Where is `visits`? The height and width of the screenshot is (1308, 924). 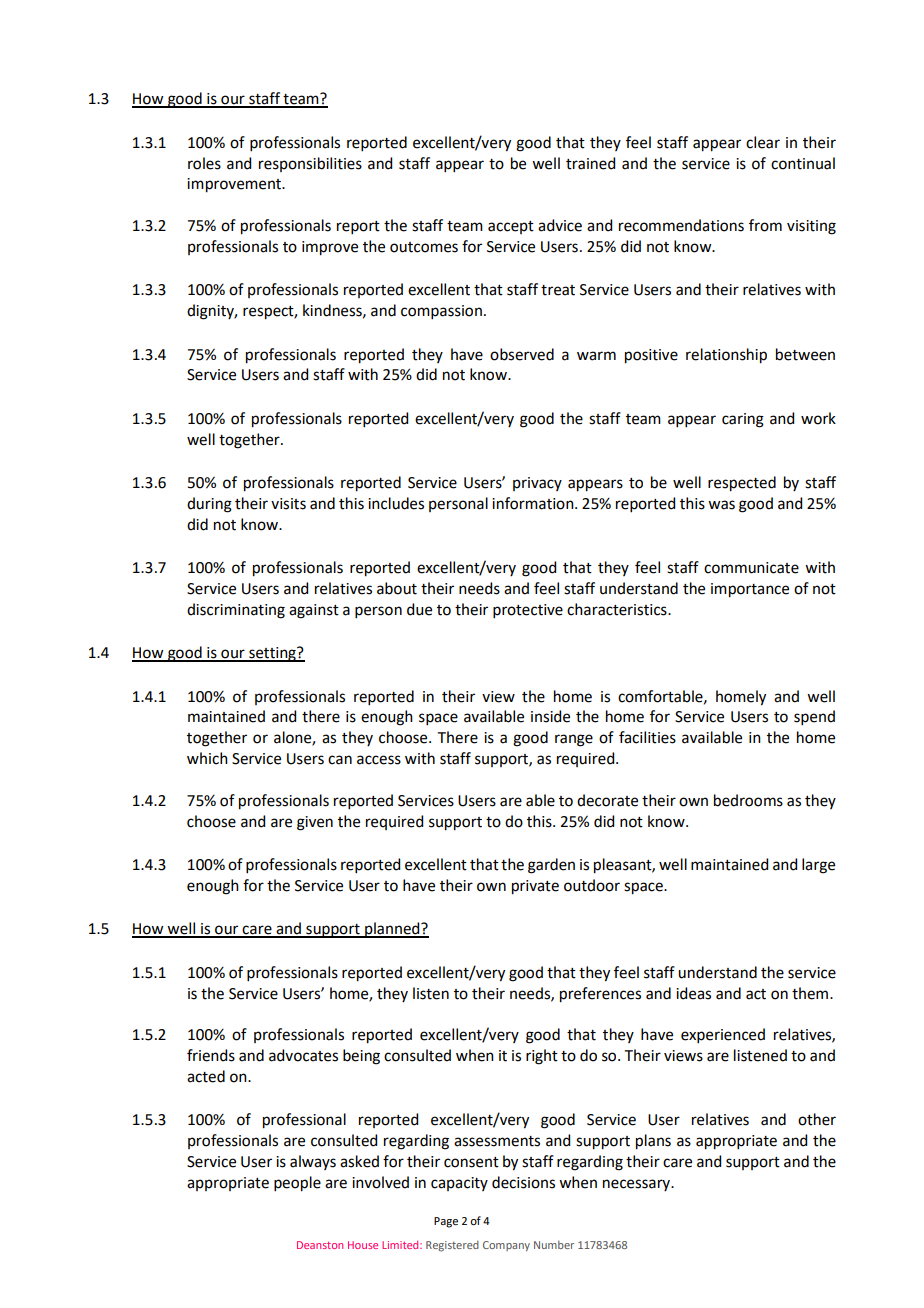 visits is located at coordinates (288, 504).
